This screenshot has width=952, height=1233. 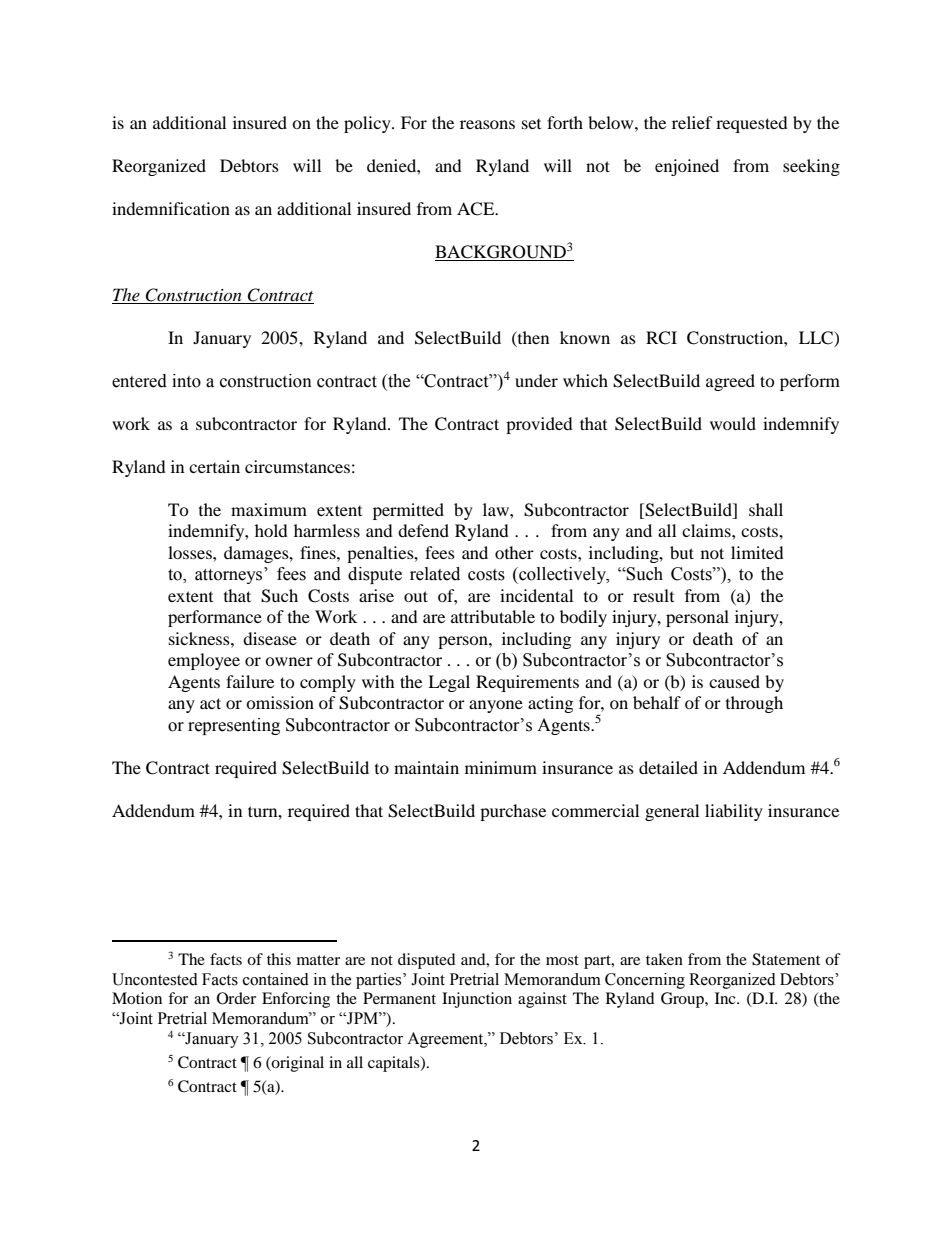 What do you see at coordinates (493, 616) in the screenshot?
I see `attributable` at bounding box center [493, 616].
